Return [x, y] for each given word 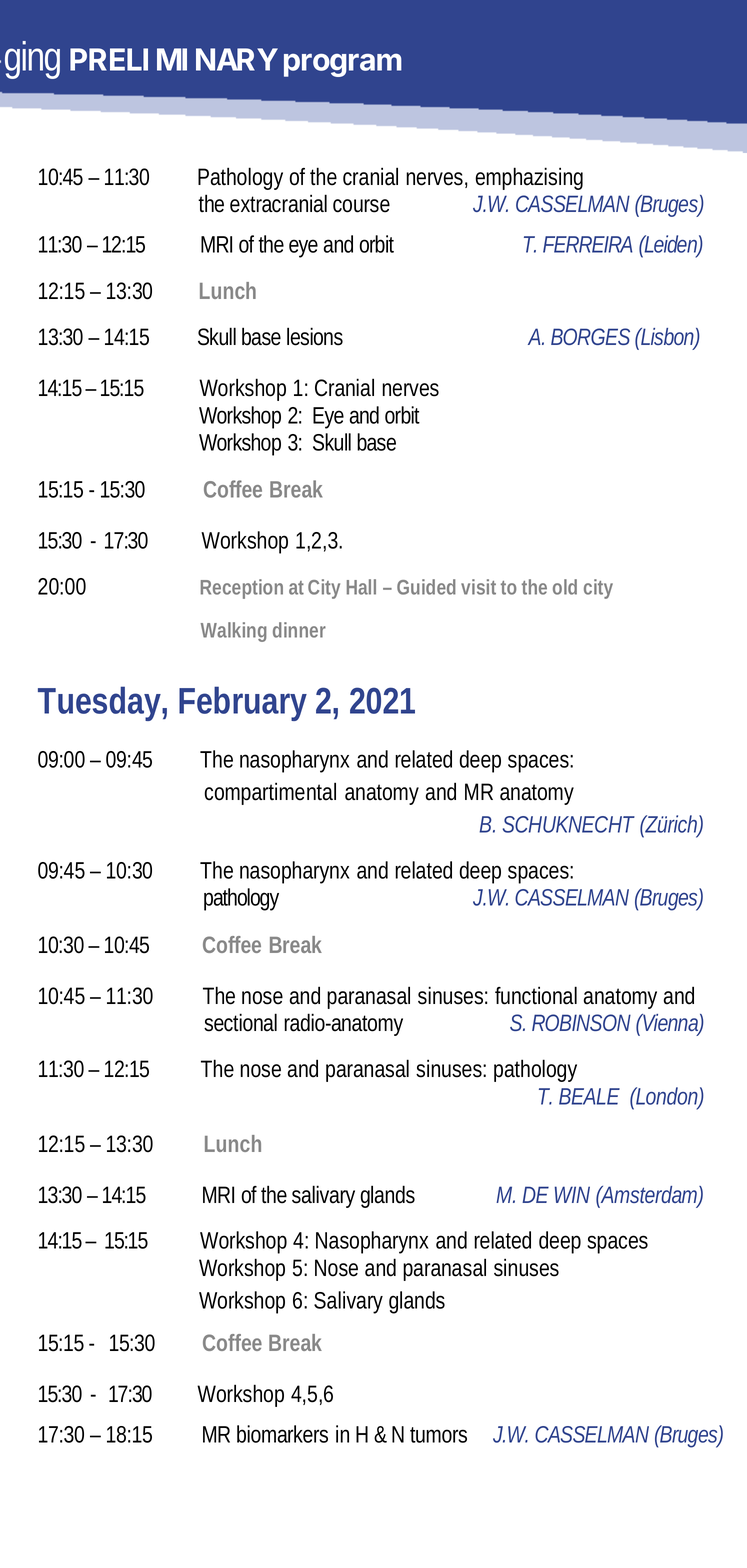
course [361, 206]
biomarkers [282, 1434]
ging [32, 60]
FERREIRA [588, 244]
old [565, 587]
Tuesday [99, 703]
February [243, 703]
